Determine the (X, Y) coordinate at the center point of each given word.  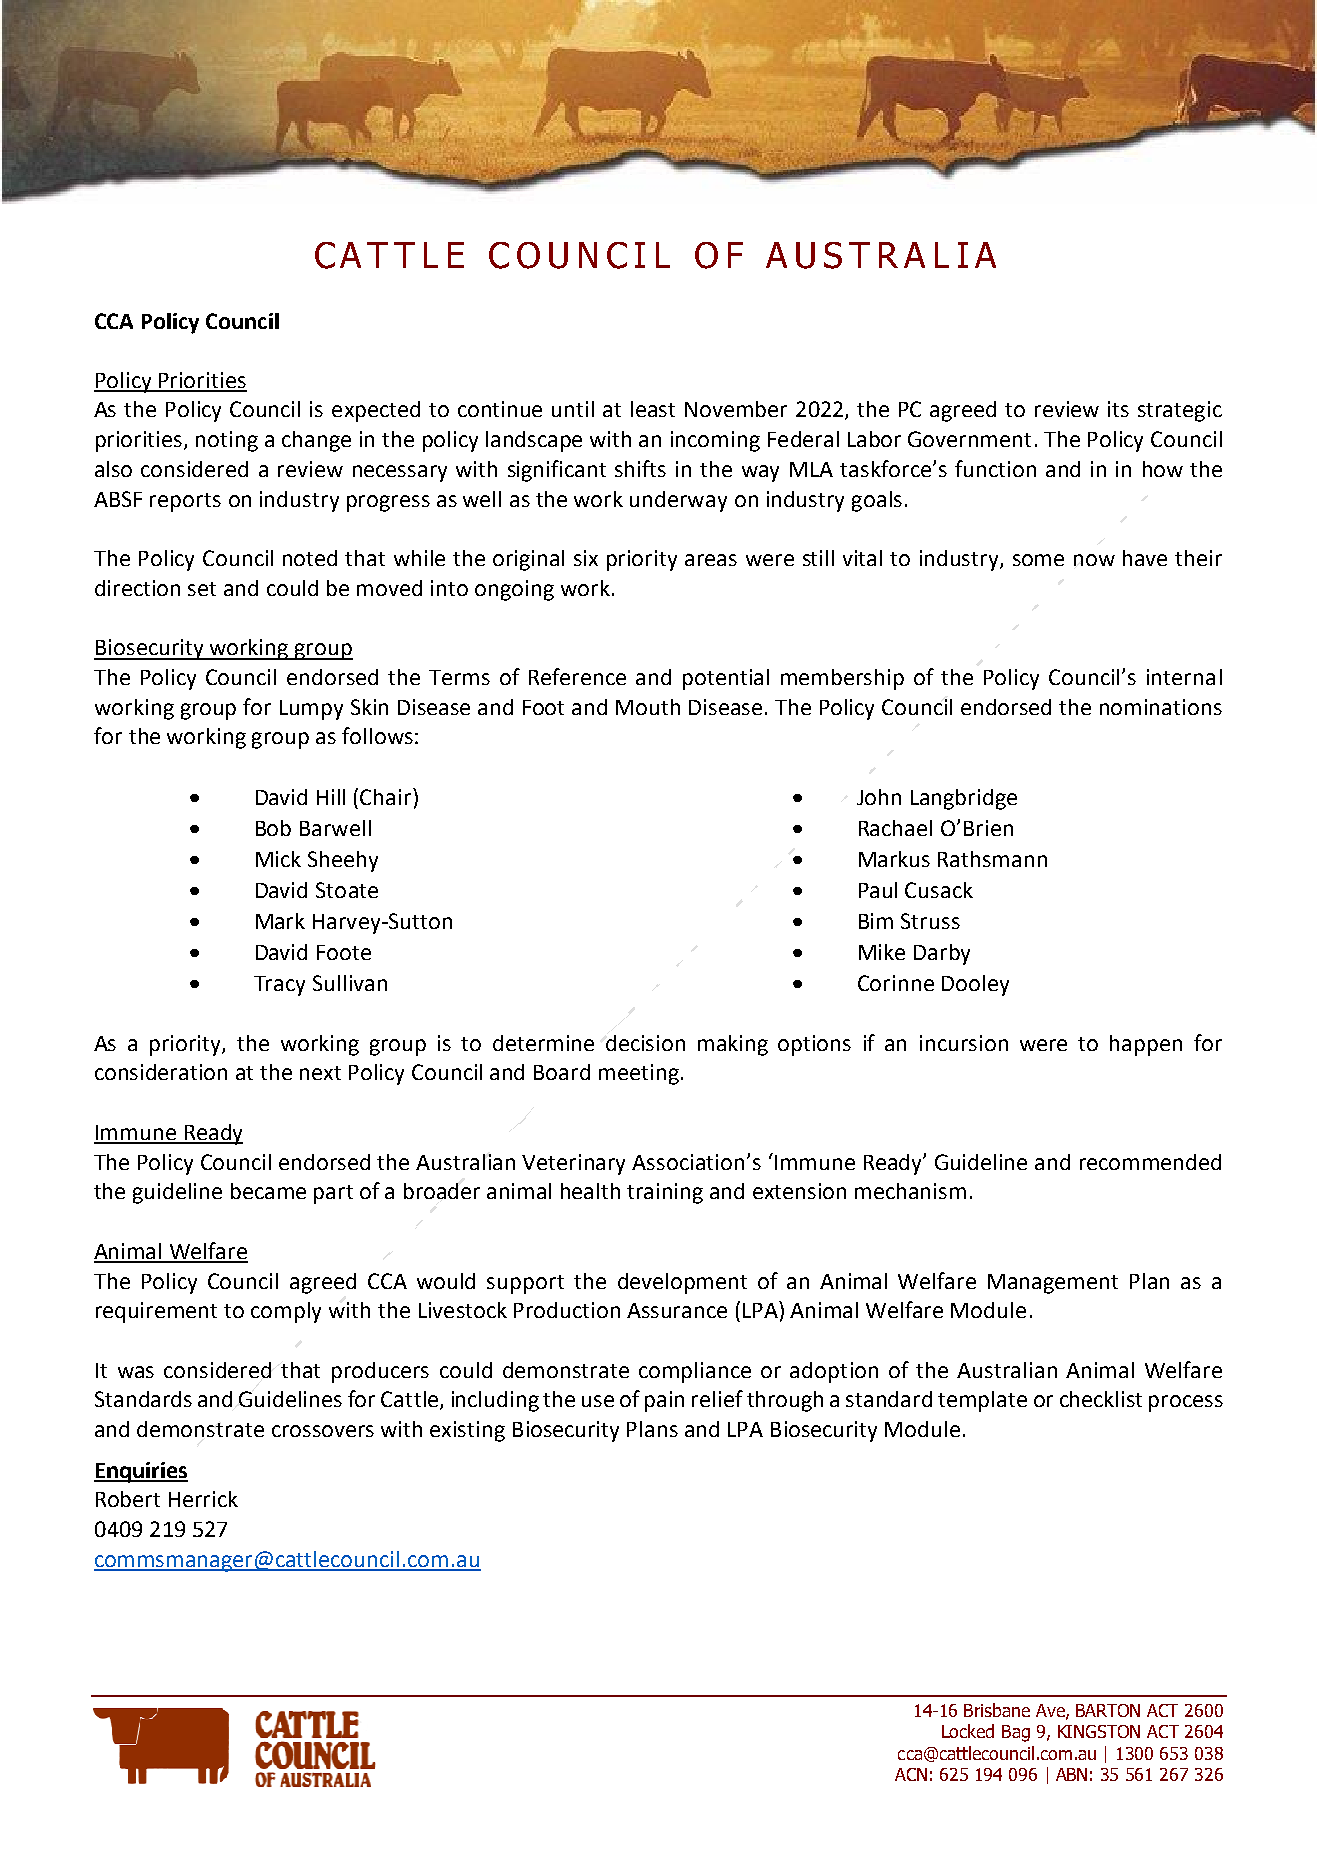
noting (227, 441)
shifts (640, 468)
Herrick (203, 1499)
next (320, 1073)
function (995, 468)
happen (1146, 1045)
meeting (639, 1074)
